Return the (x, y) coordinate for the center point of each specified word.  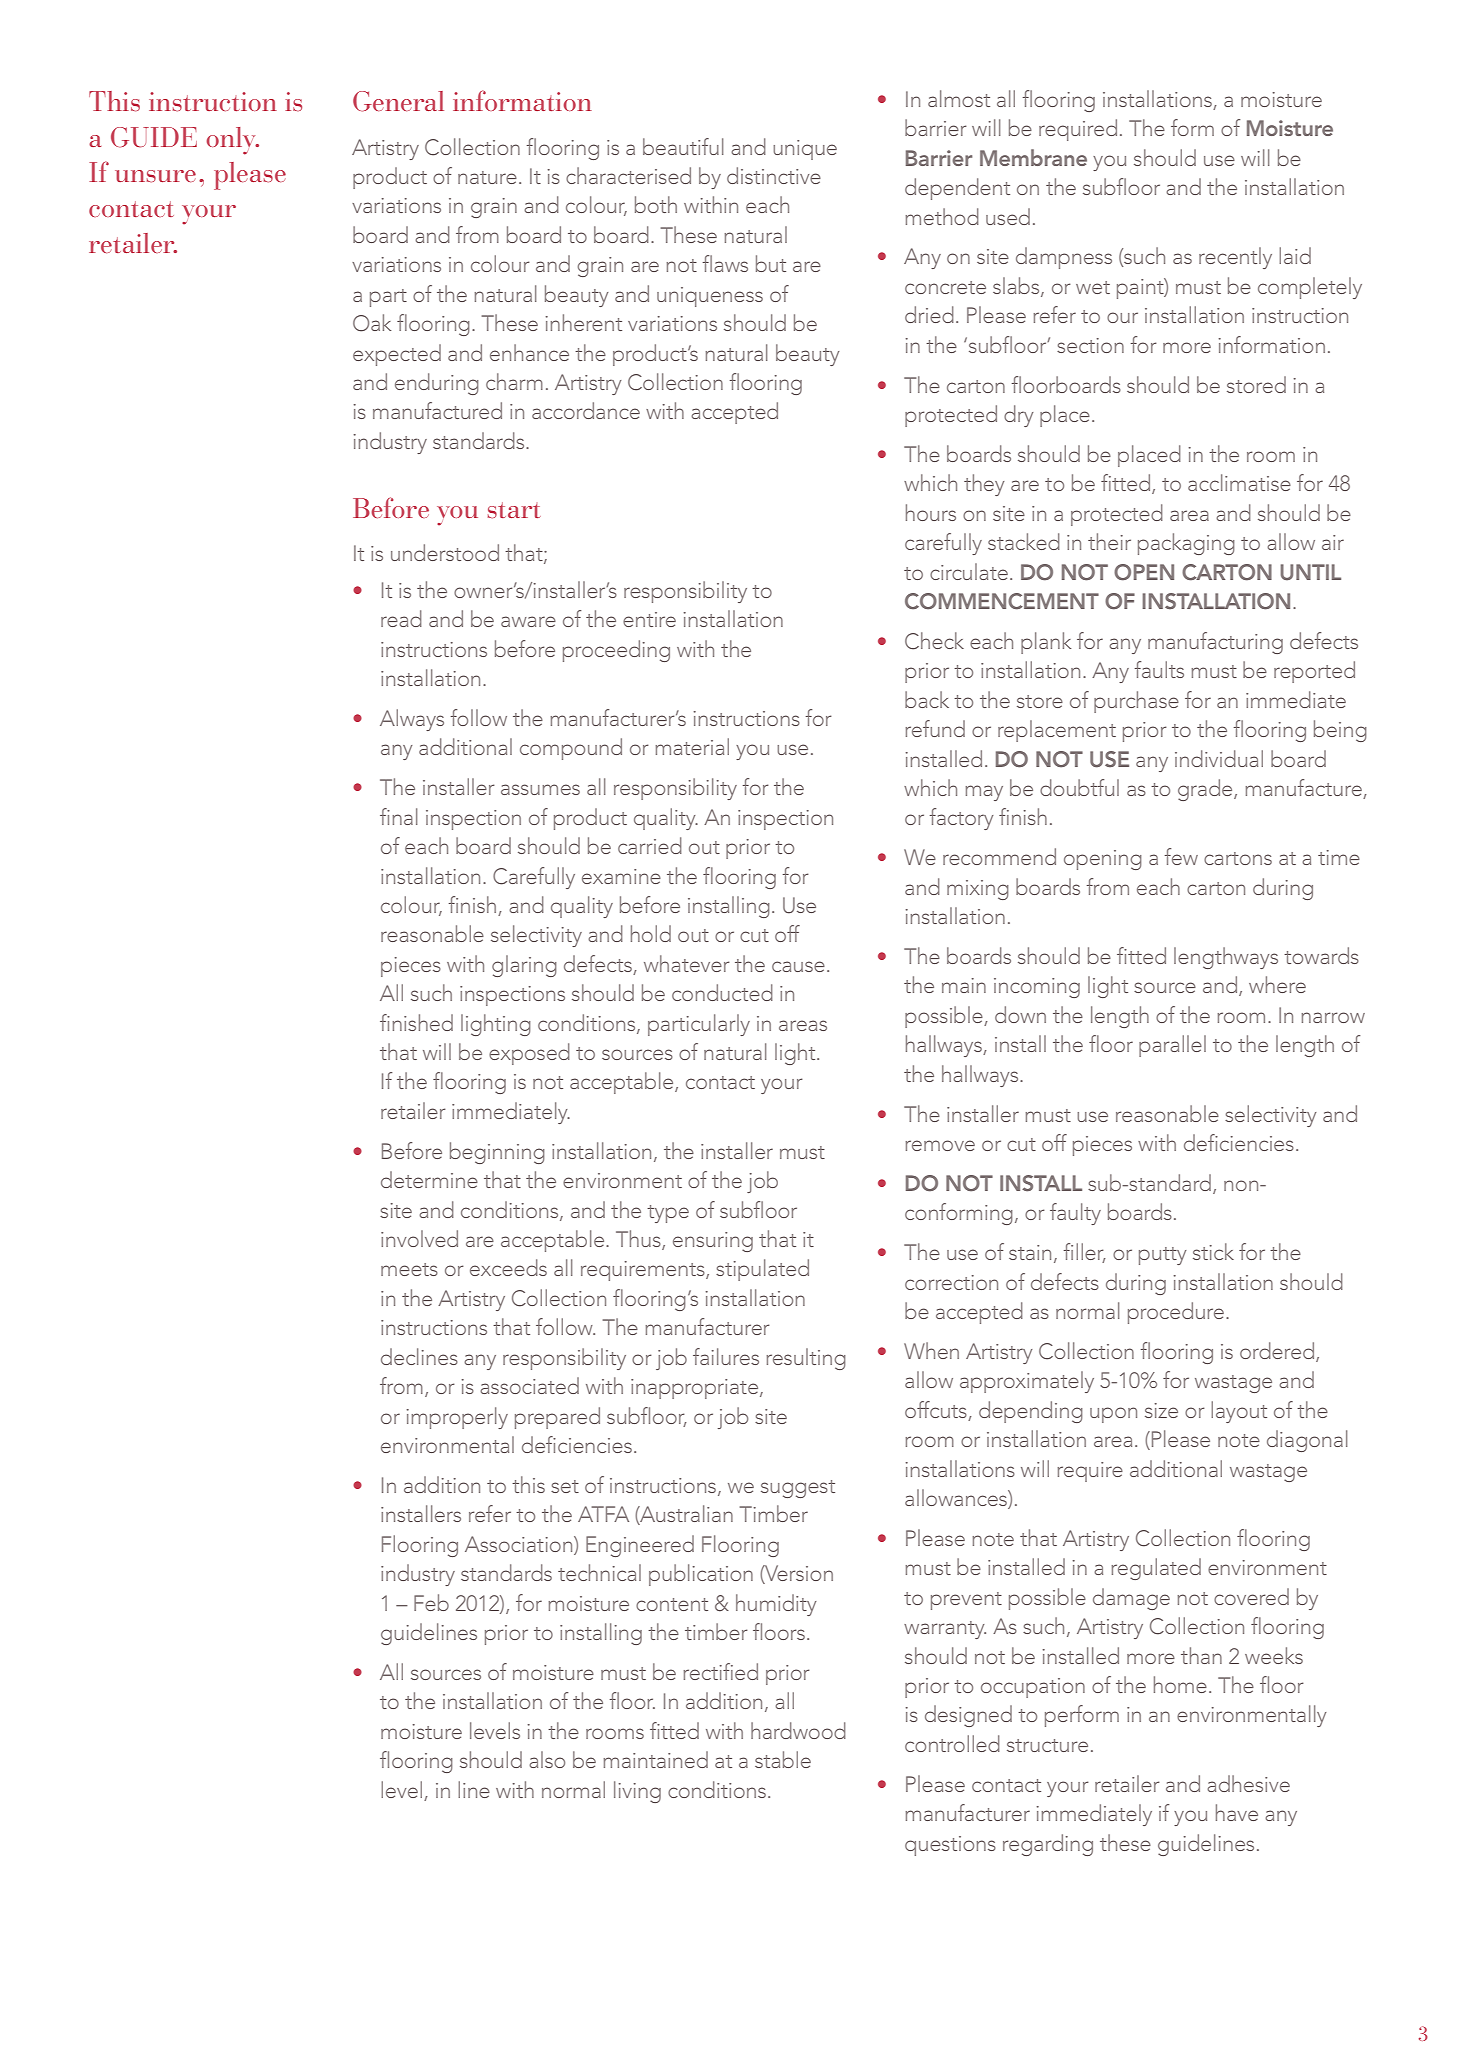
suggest (798, 1489)
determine (429, 1179)
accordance (586, 410)
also (547, 1759)
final (399, 816)
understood (445, 552)
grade (1206, 790)
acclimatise (1239, 482)
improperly (457, 1418)
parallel (1172, 1046)
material (692, 746)
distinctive (774, 175)
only (232, 141)
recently (1235, 258)
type (668, 1214)
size (1161, 1410)
